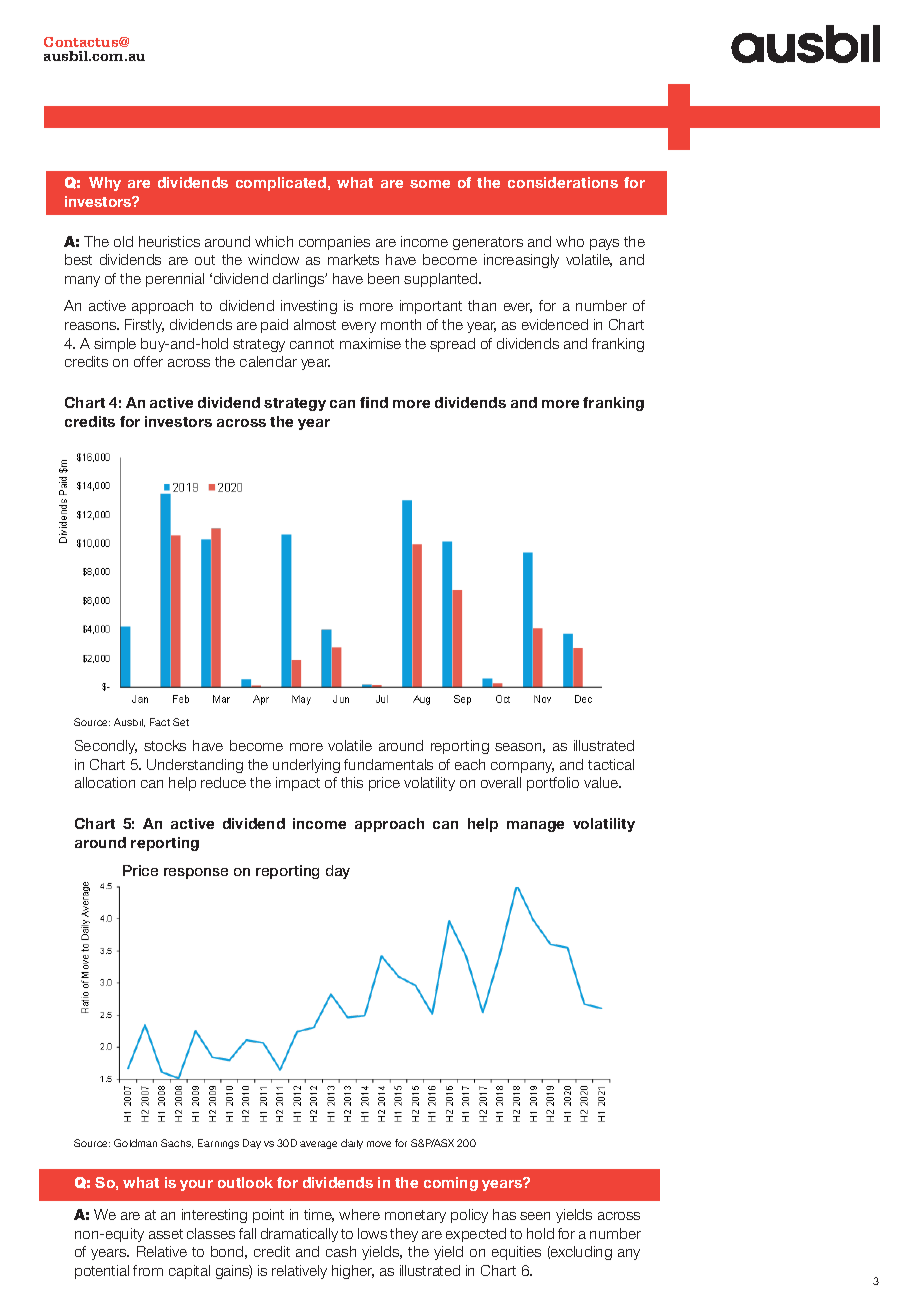  Describe the element at coordinates (334, 243) in the screenshot. I see `companies` at that location.
